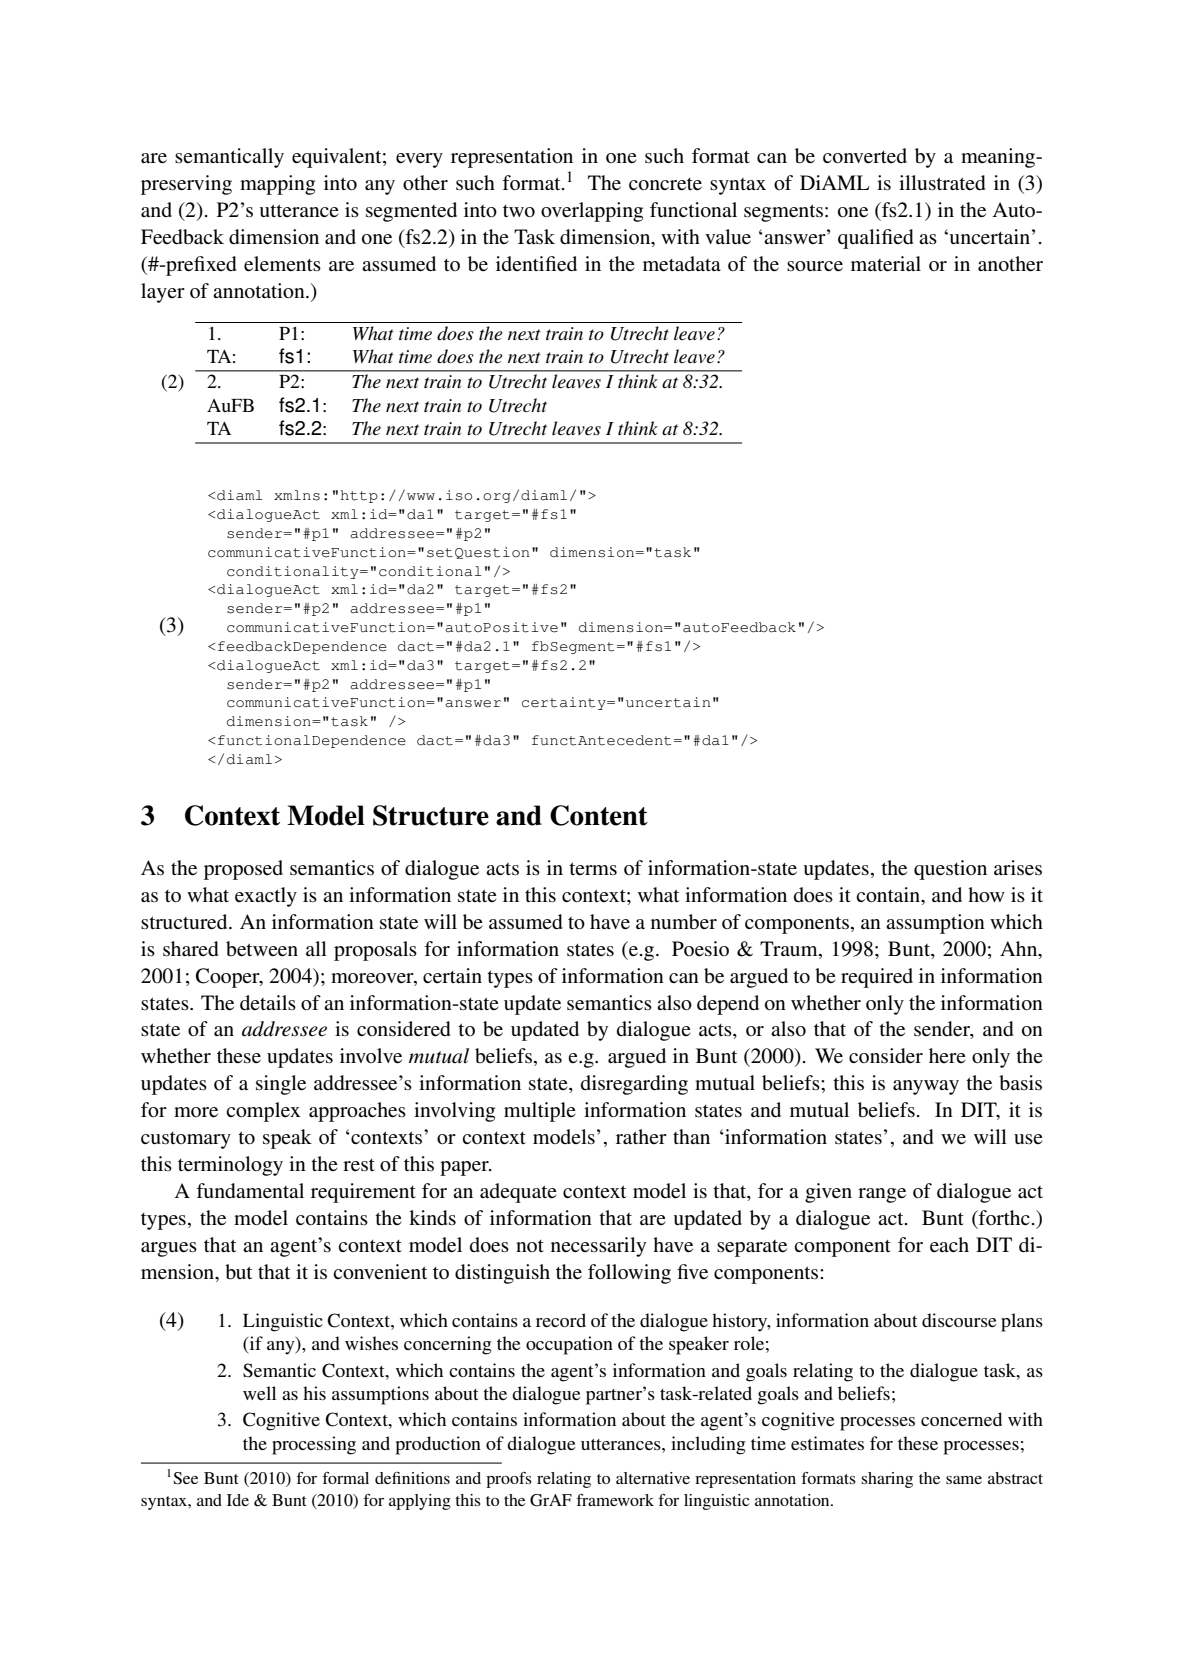 This document has width=1184, height=1675. What do you see at coordinates (243, 870) in the document?
I see `proposed` at bounding box center [243, 870].
